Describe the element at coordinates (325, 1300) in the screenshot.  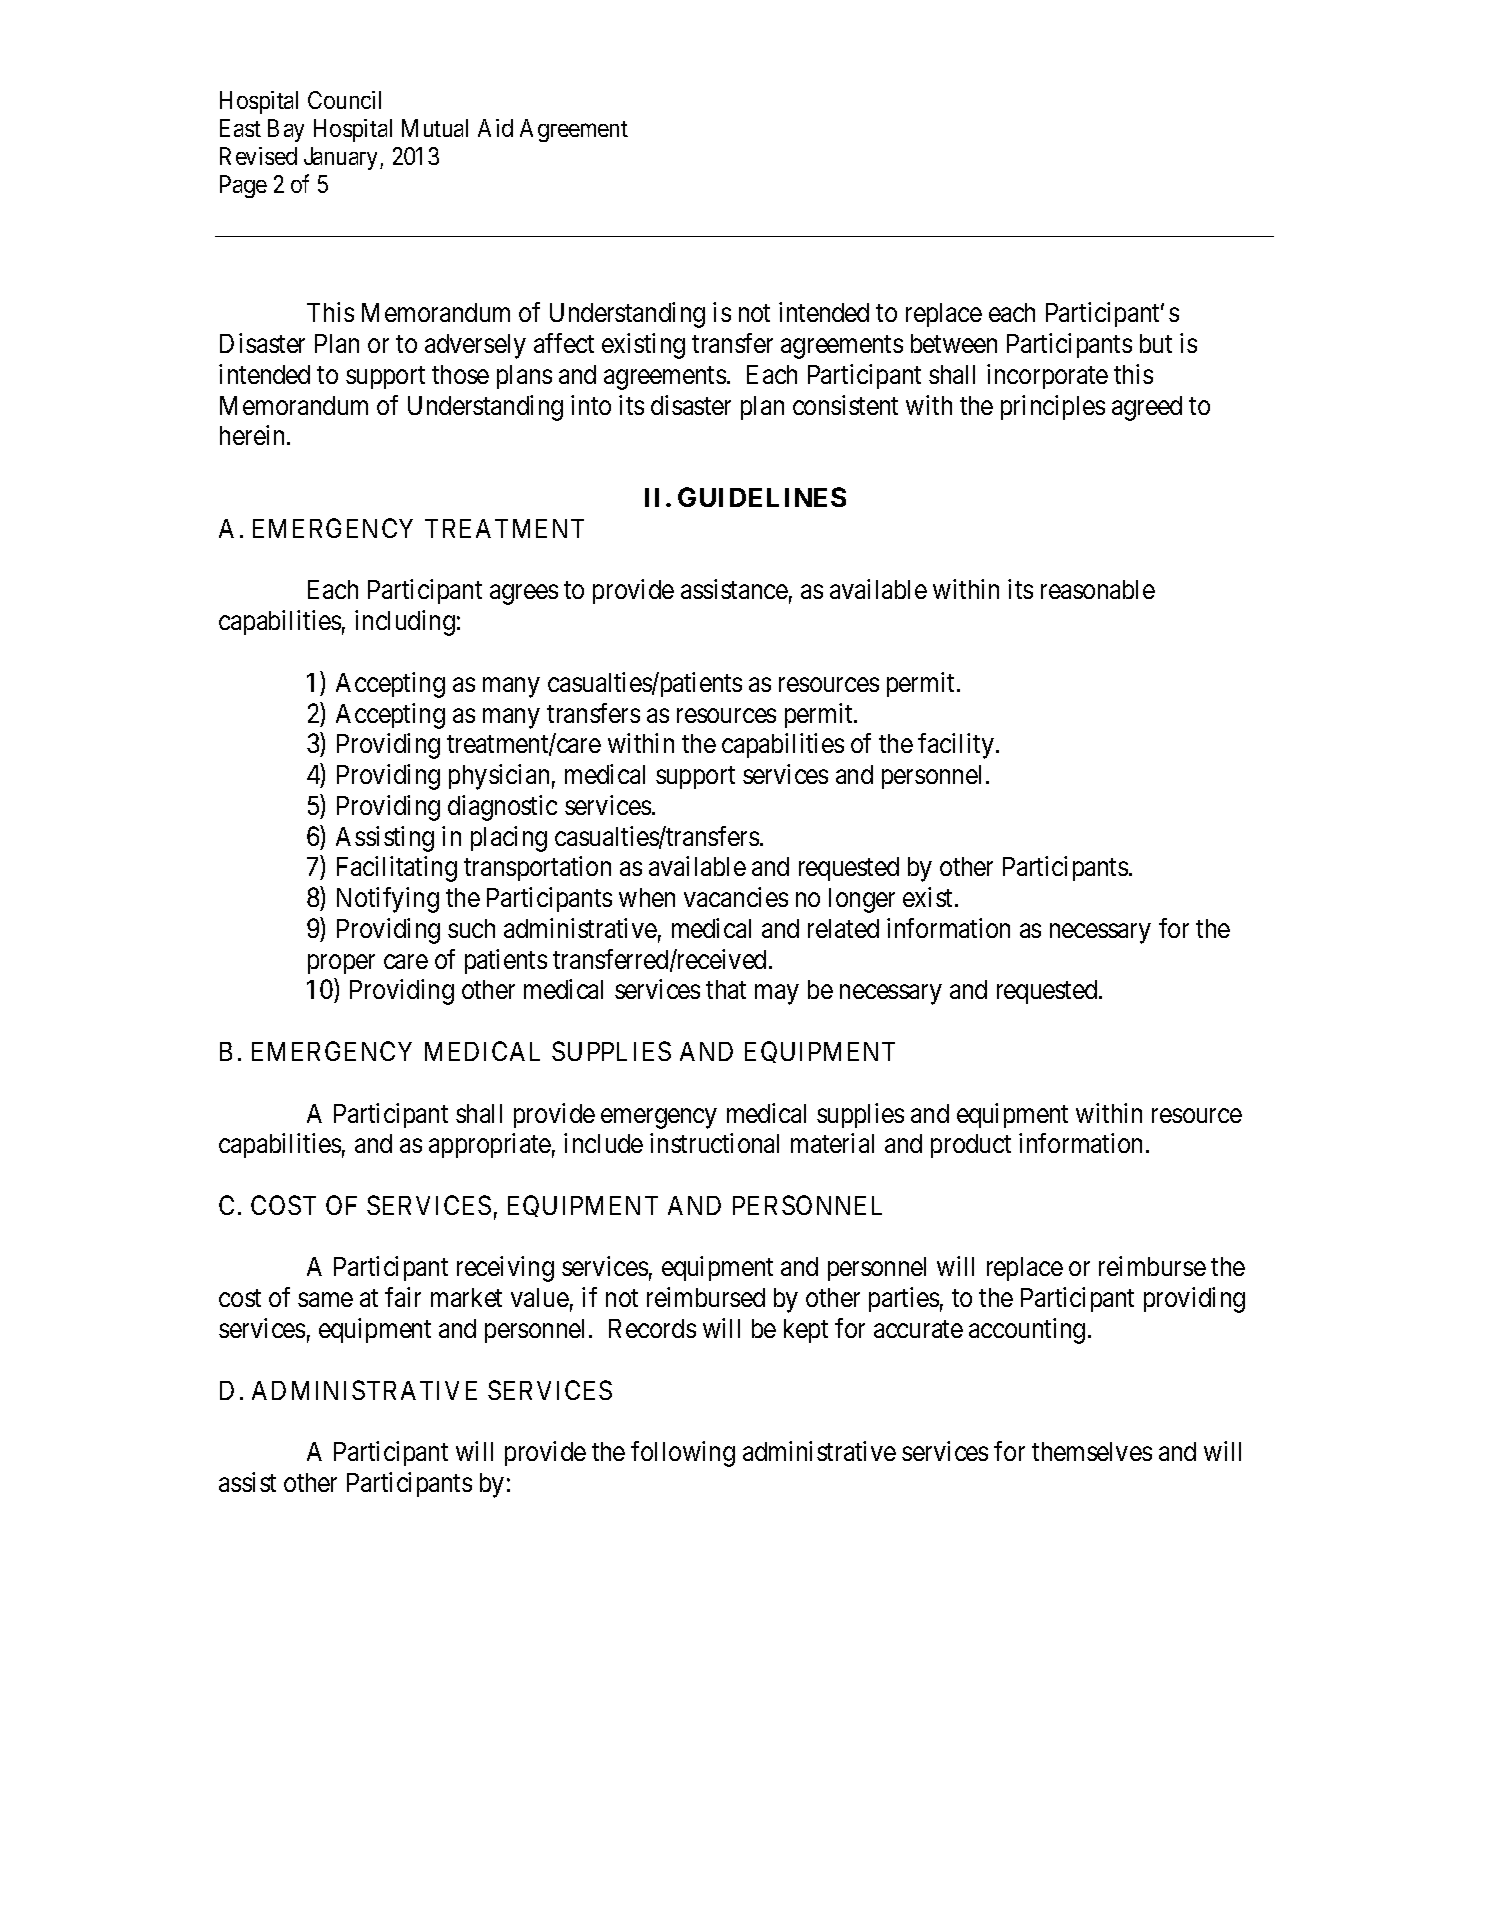
I see `same` at that location.
